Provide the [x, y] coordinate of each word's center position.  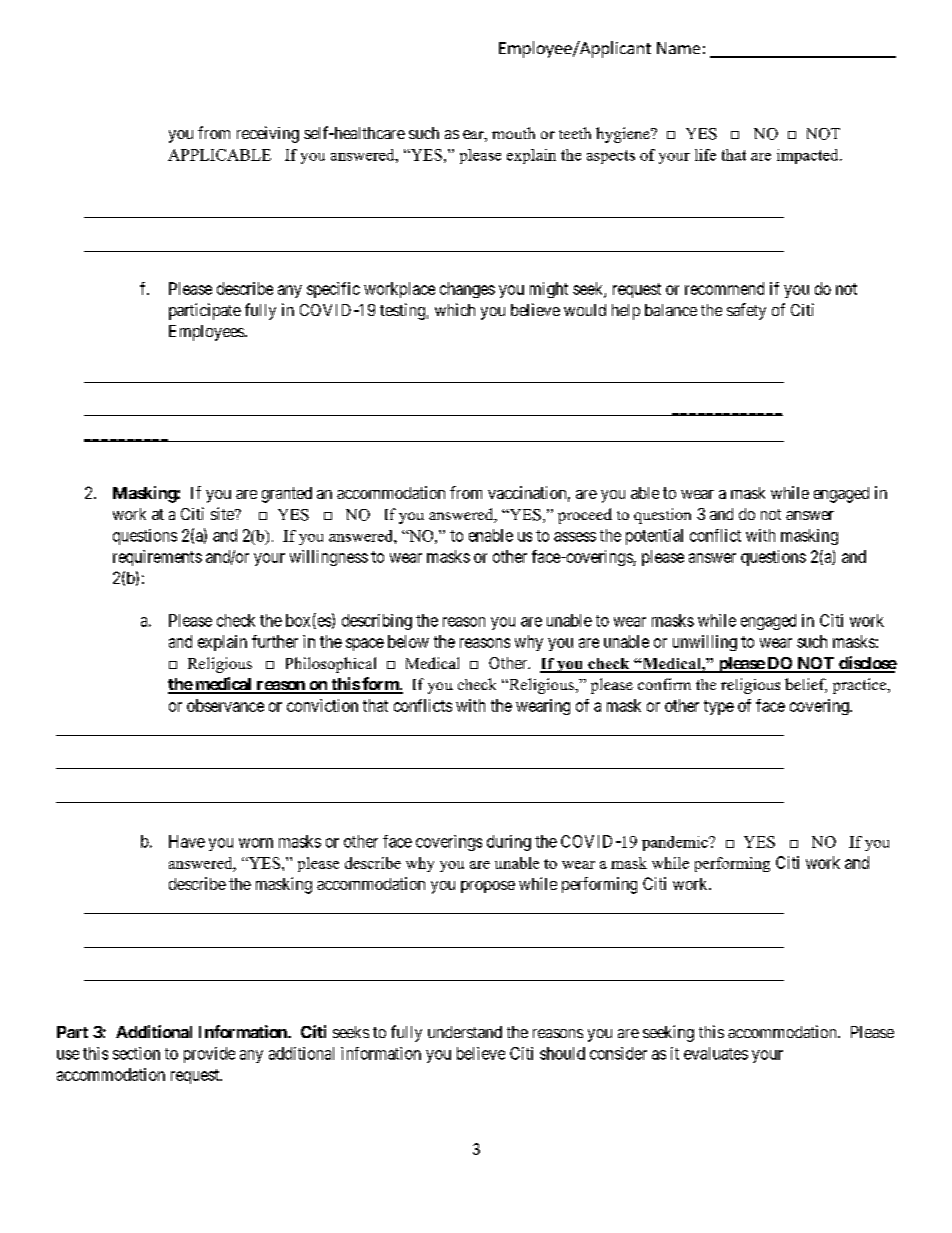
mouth [513, 133]
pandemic [676, 843]
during [509, 843]
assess [575, 537]
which [455, 309]
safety [746, 311]
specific [333, 290]
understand [465, 1032]
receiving [268, 134]
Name [678, 48]
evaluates [716, 1053]
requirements [157, 558]
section [136, 1053]
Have [187, 841]
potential [654, 537]
